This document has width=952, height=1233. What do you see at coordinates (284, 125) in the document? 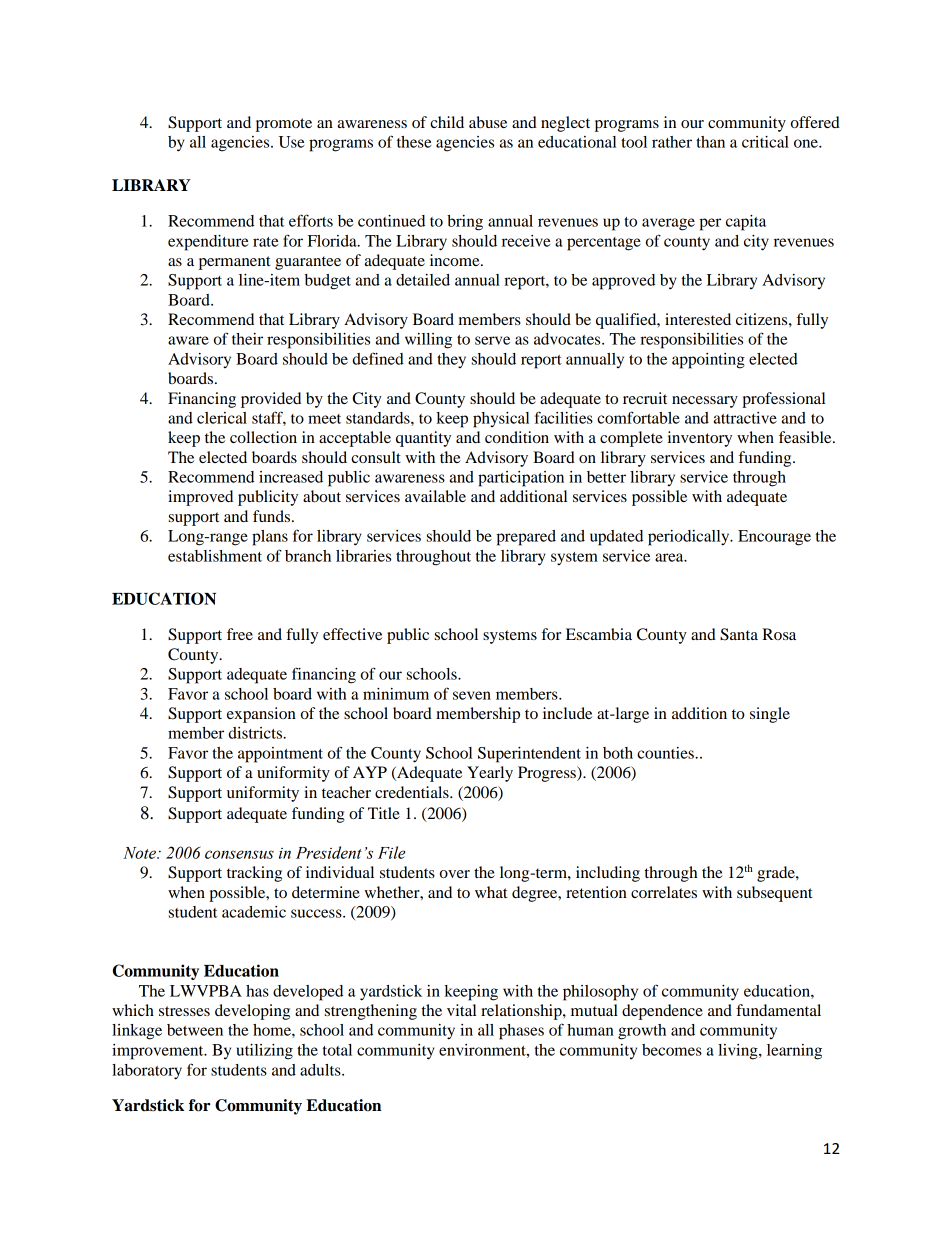
I see `promote` at bounding box center [284, 125].
